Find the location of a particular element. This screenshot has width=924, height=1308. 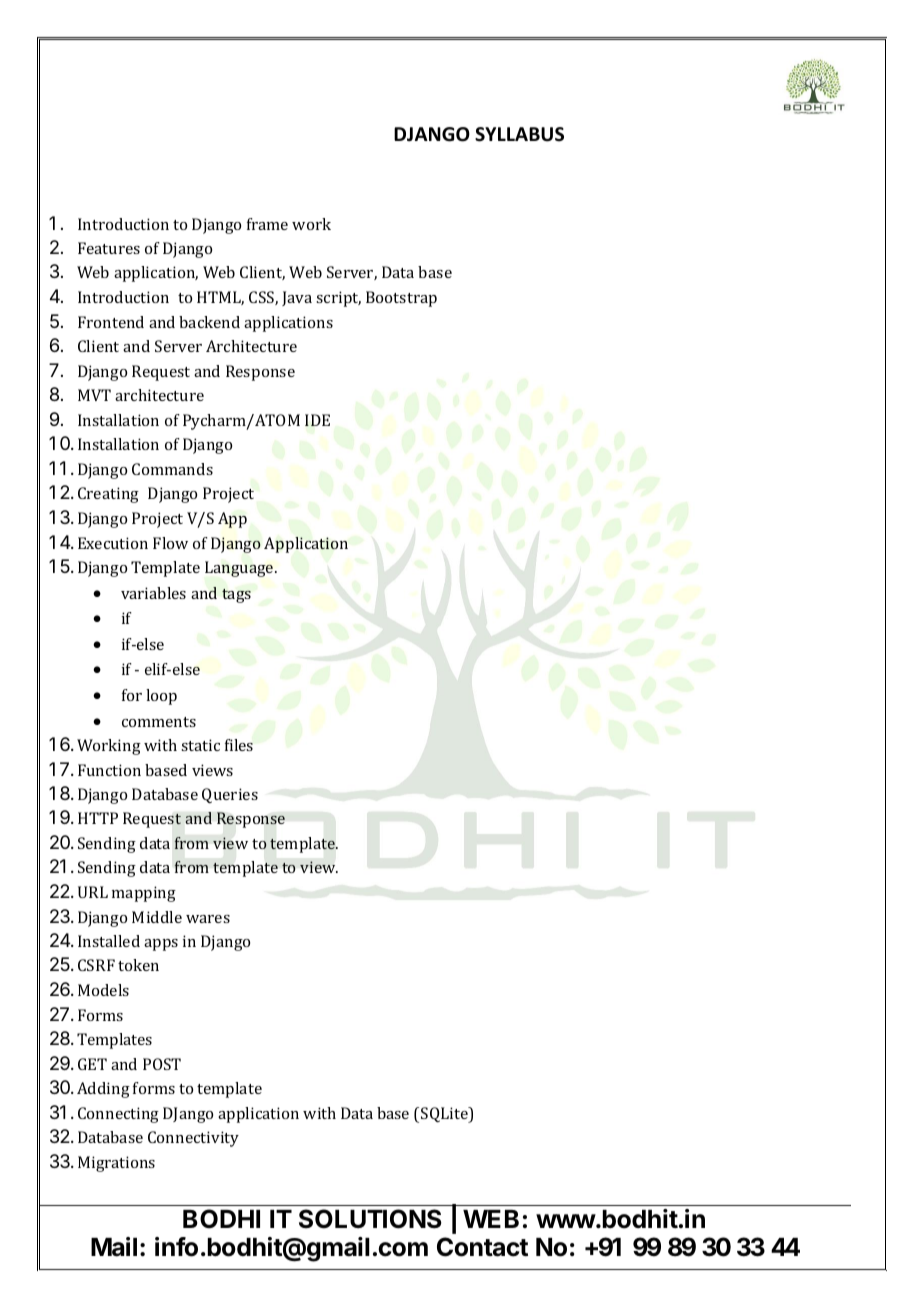

frame is located at coordinates (267, 224).
